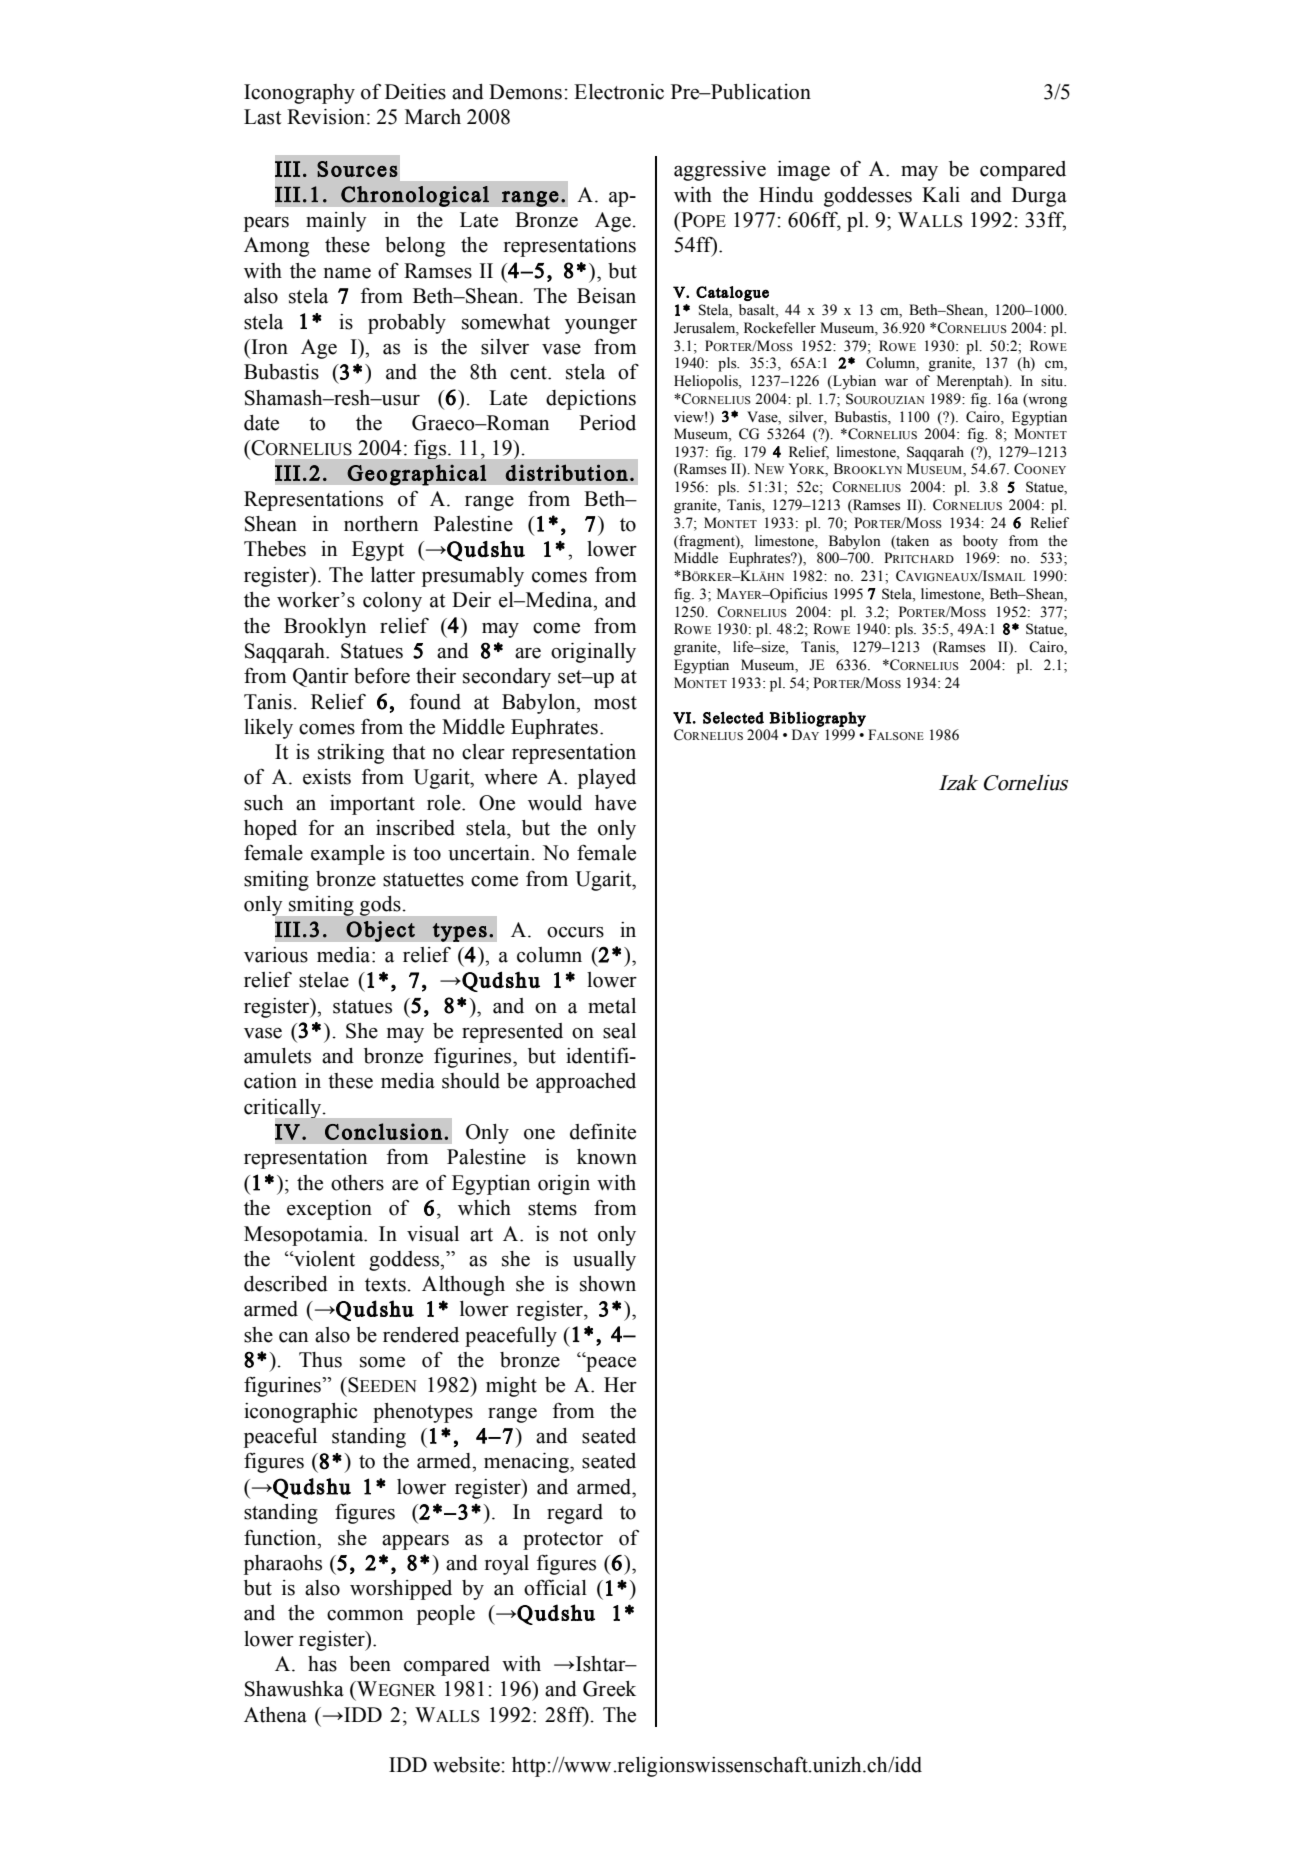  Describe the element at coordinates (600, 1664) in the screenshot. I see `Ishtar` at that location.
